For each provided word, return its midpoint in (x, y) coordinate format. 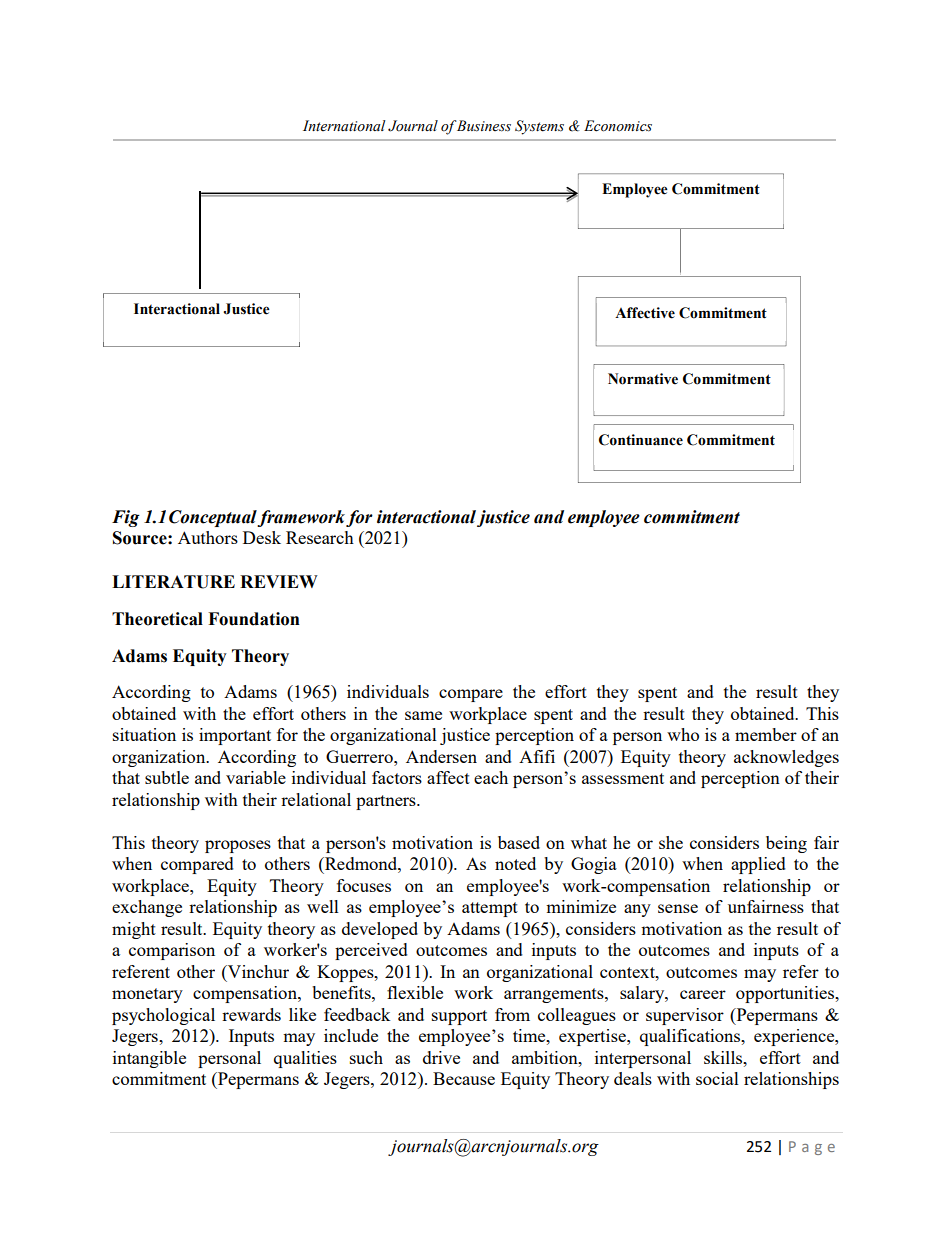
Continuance (641, 440)
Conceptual (213, 518)
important (235, 736)
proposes (238, 846)
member (766, 734)
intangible (149, 1059)
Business (483, 126)
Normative (643, 379)
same (423, 715)
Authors (208, 537)
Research (320, 537)
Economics (618, 126)
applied (758, 865)
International (344, 126)
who (683, 734)
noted (515, 863)
